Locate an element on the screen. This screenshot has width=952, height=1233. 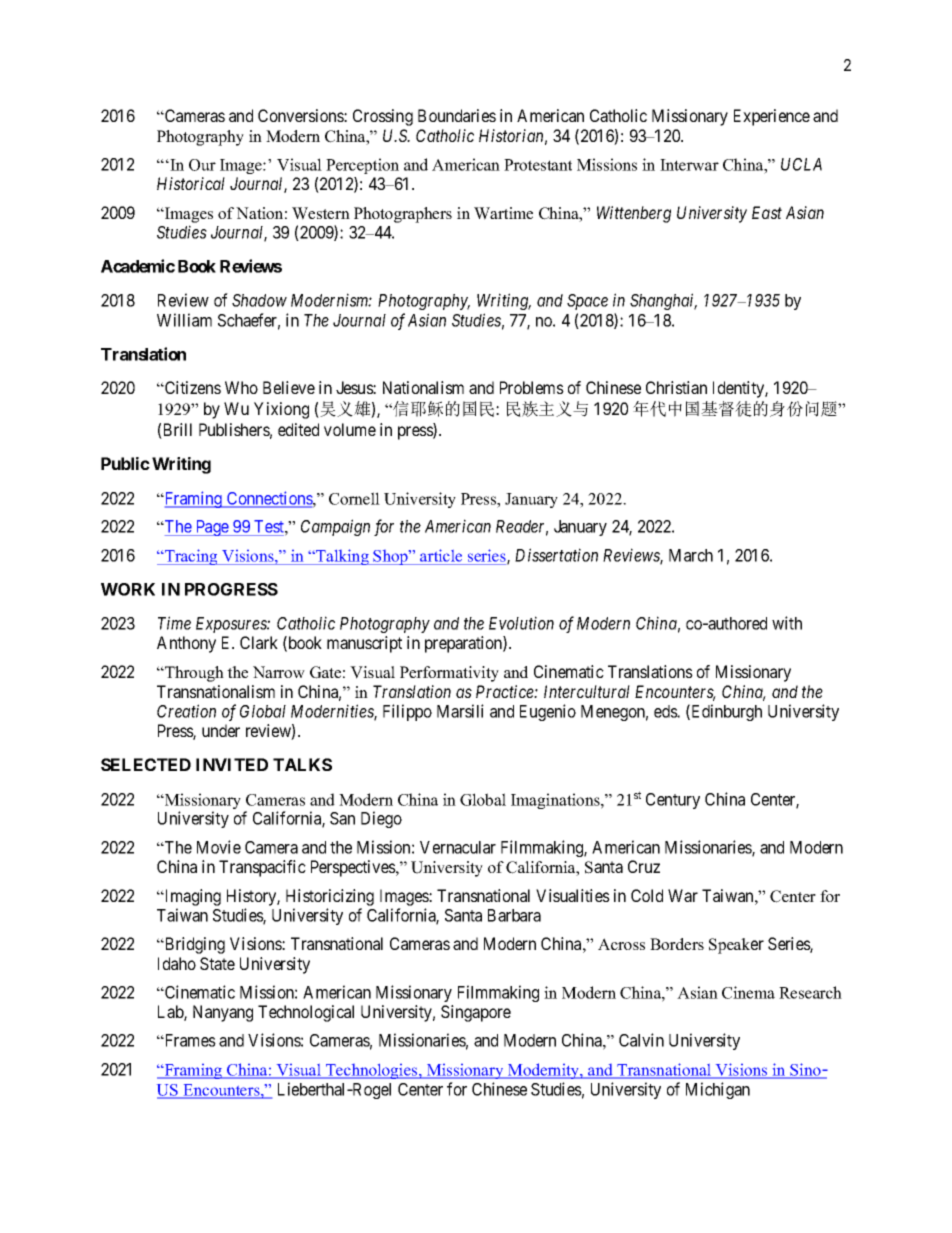
Boundaries is located at coordinates (457, 115).
